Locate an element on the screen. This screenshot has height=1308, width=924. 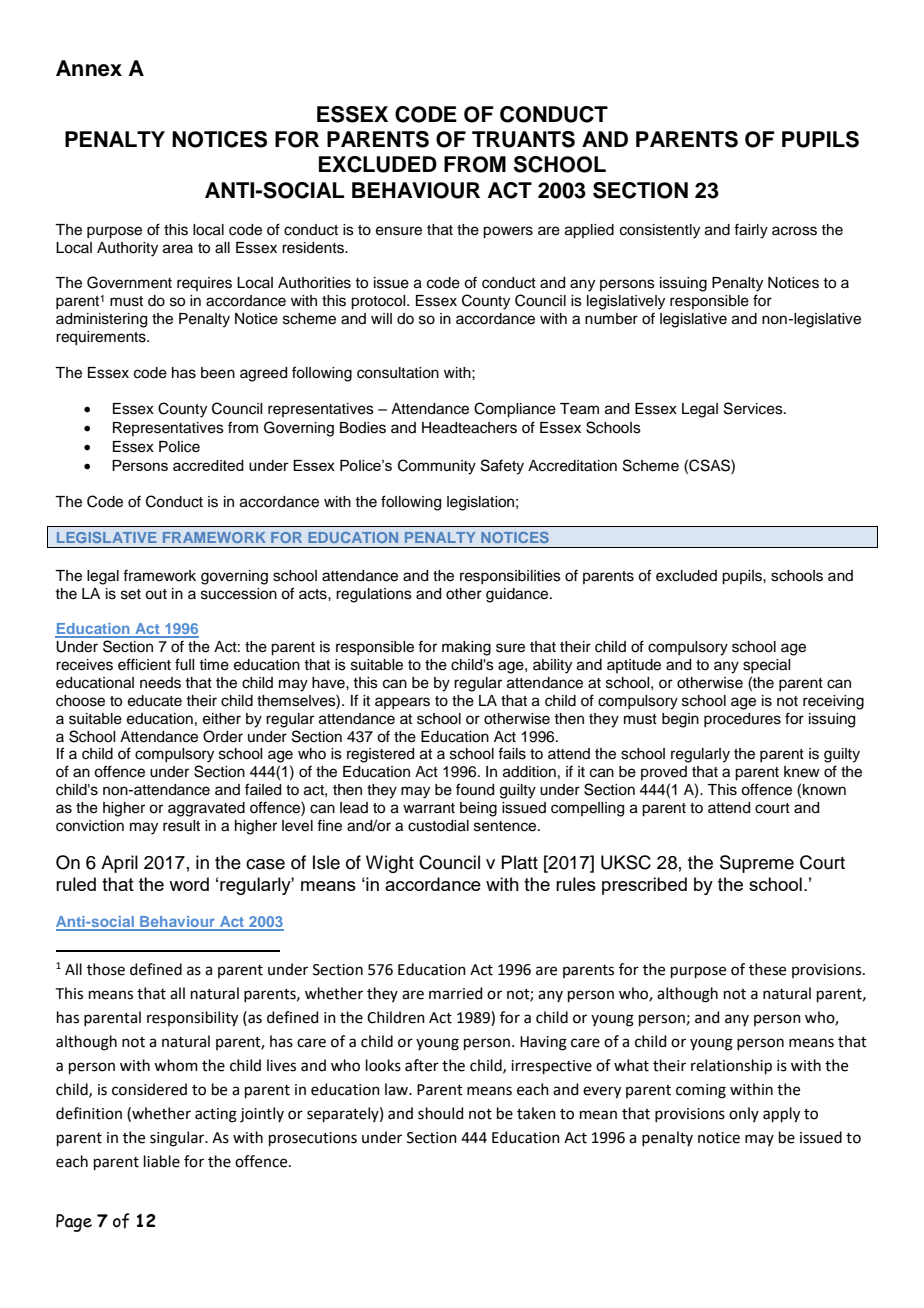
Wight is located at coordinates (390, 864).
